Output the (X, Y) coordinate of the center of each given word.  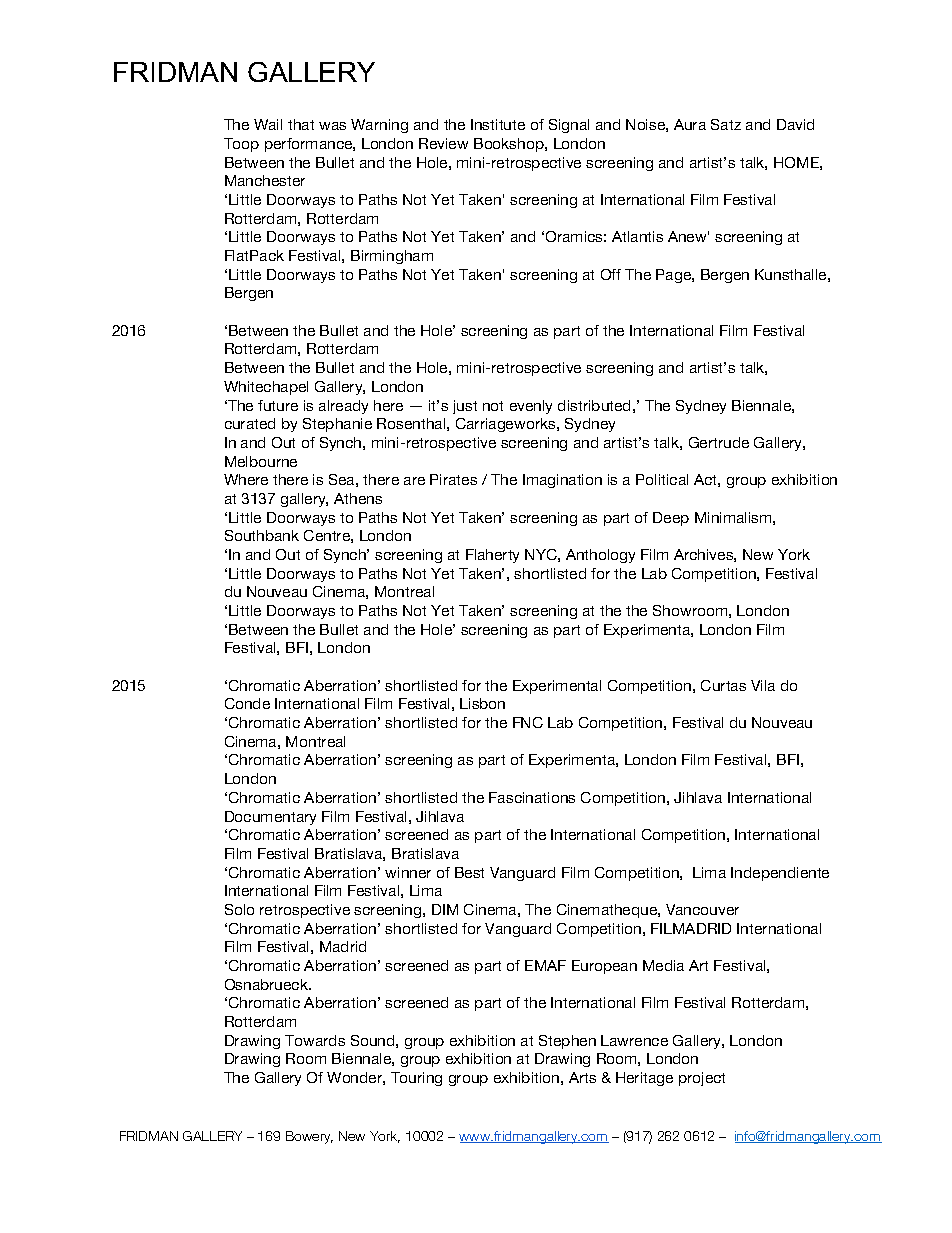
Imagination (562, 481)
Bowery (309, 1137)
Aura (690, 124)
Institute (498, 124)
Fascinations (532, 797)
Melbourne (261, 461)
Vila (763, 685)
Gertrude (719, 442)
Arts (582, 1077)
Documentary (270, 818)
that (301, 124)
